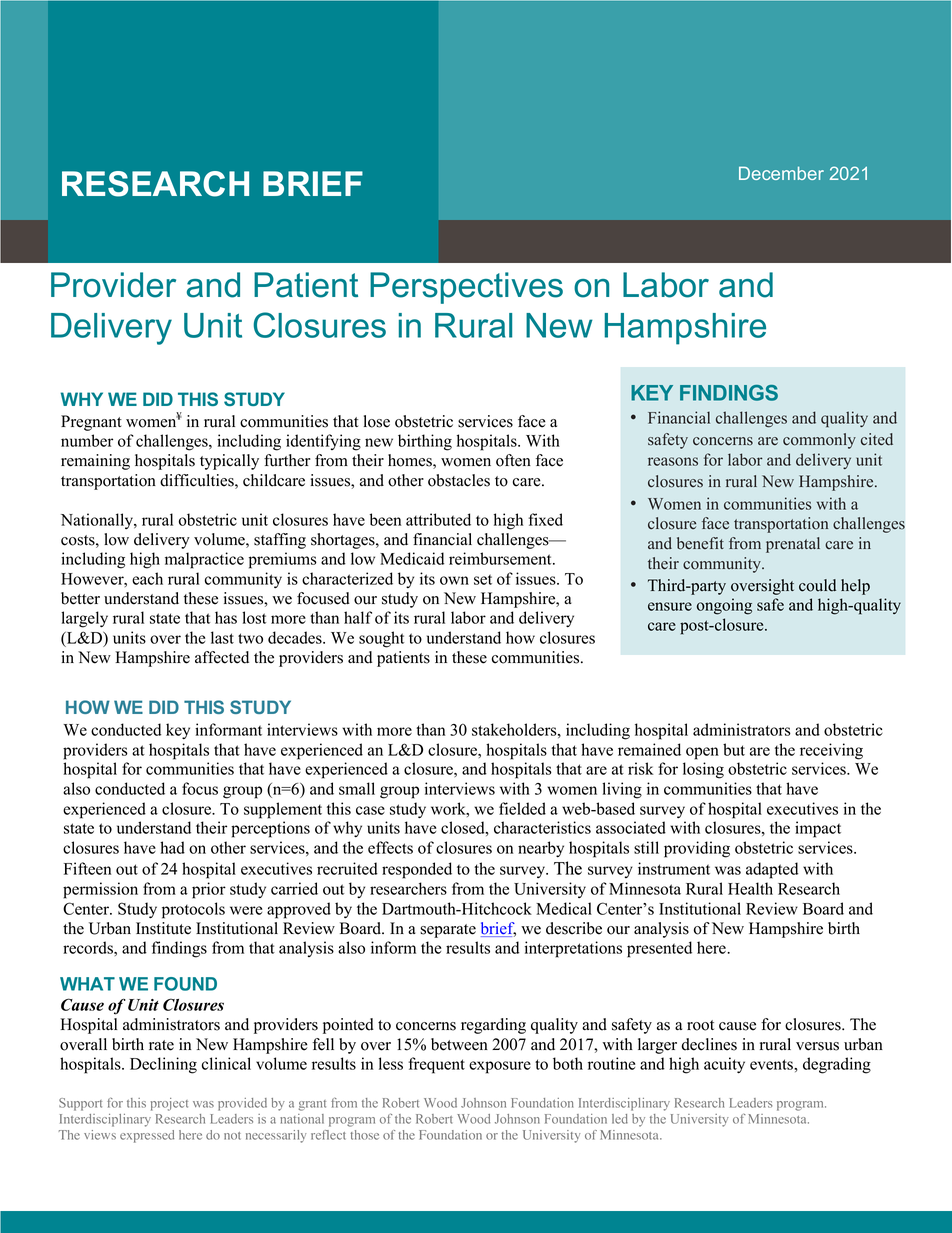  What do you see at coordinates (229, 462) in the screenshot?
I see `typically` at bounding box center [229, 462].
